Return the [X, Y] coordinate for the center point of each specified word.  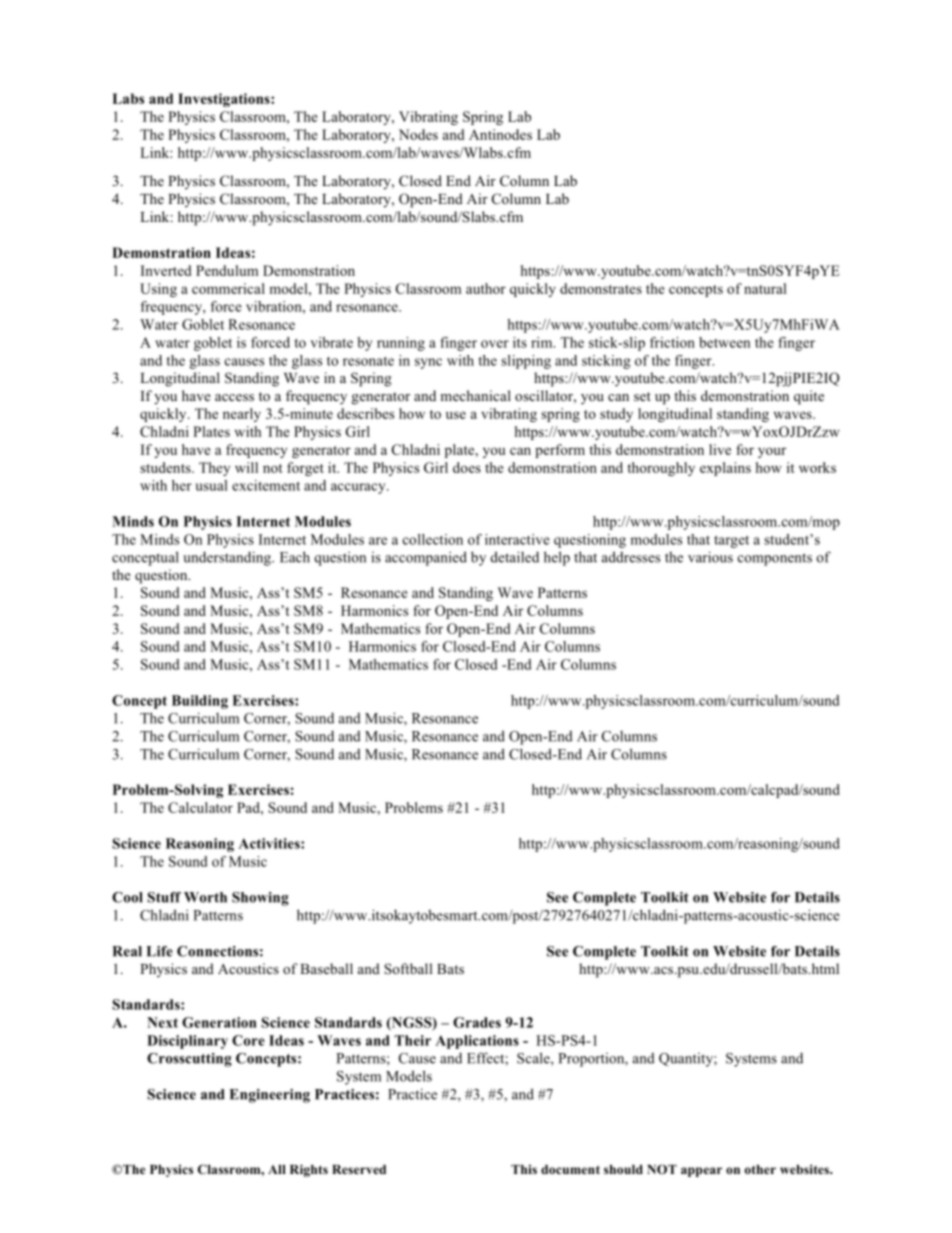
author [486, 288]
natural [765, 288]
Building [200, 702]
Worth [205, 897]
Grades [477, 1022]
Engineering [269, 1096]
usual [211, 485]
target [731, 541]
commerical [228, 288]
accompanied [426, 558]
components [775, 559]
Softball [408, 968]
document [570, 1169]
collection [433, 539]
